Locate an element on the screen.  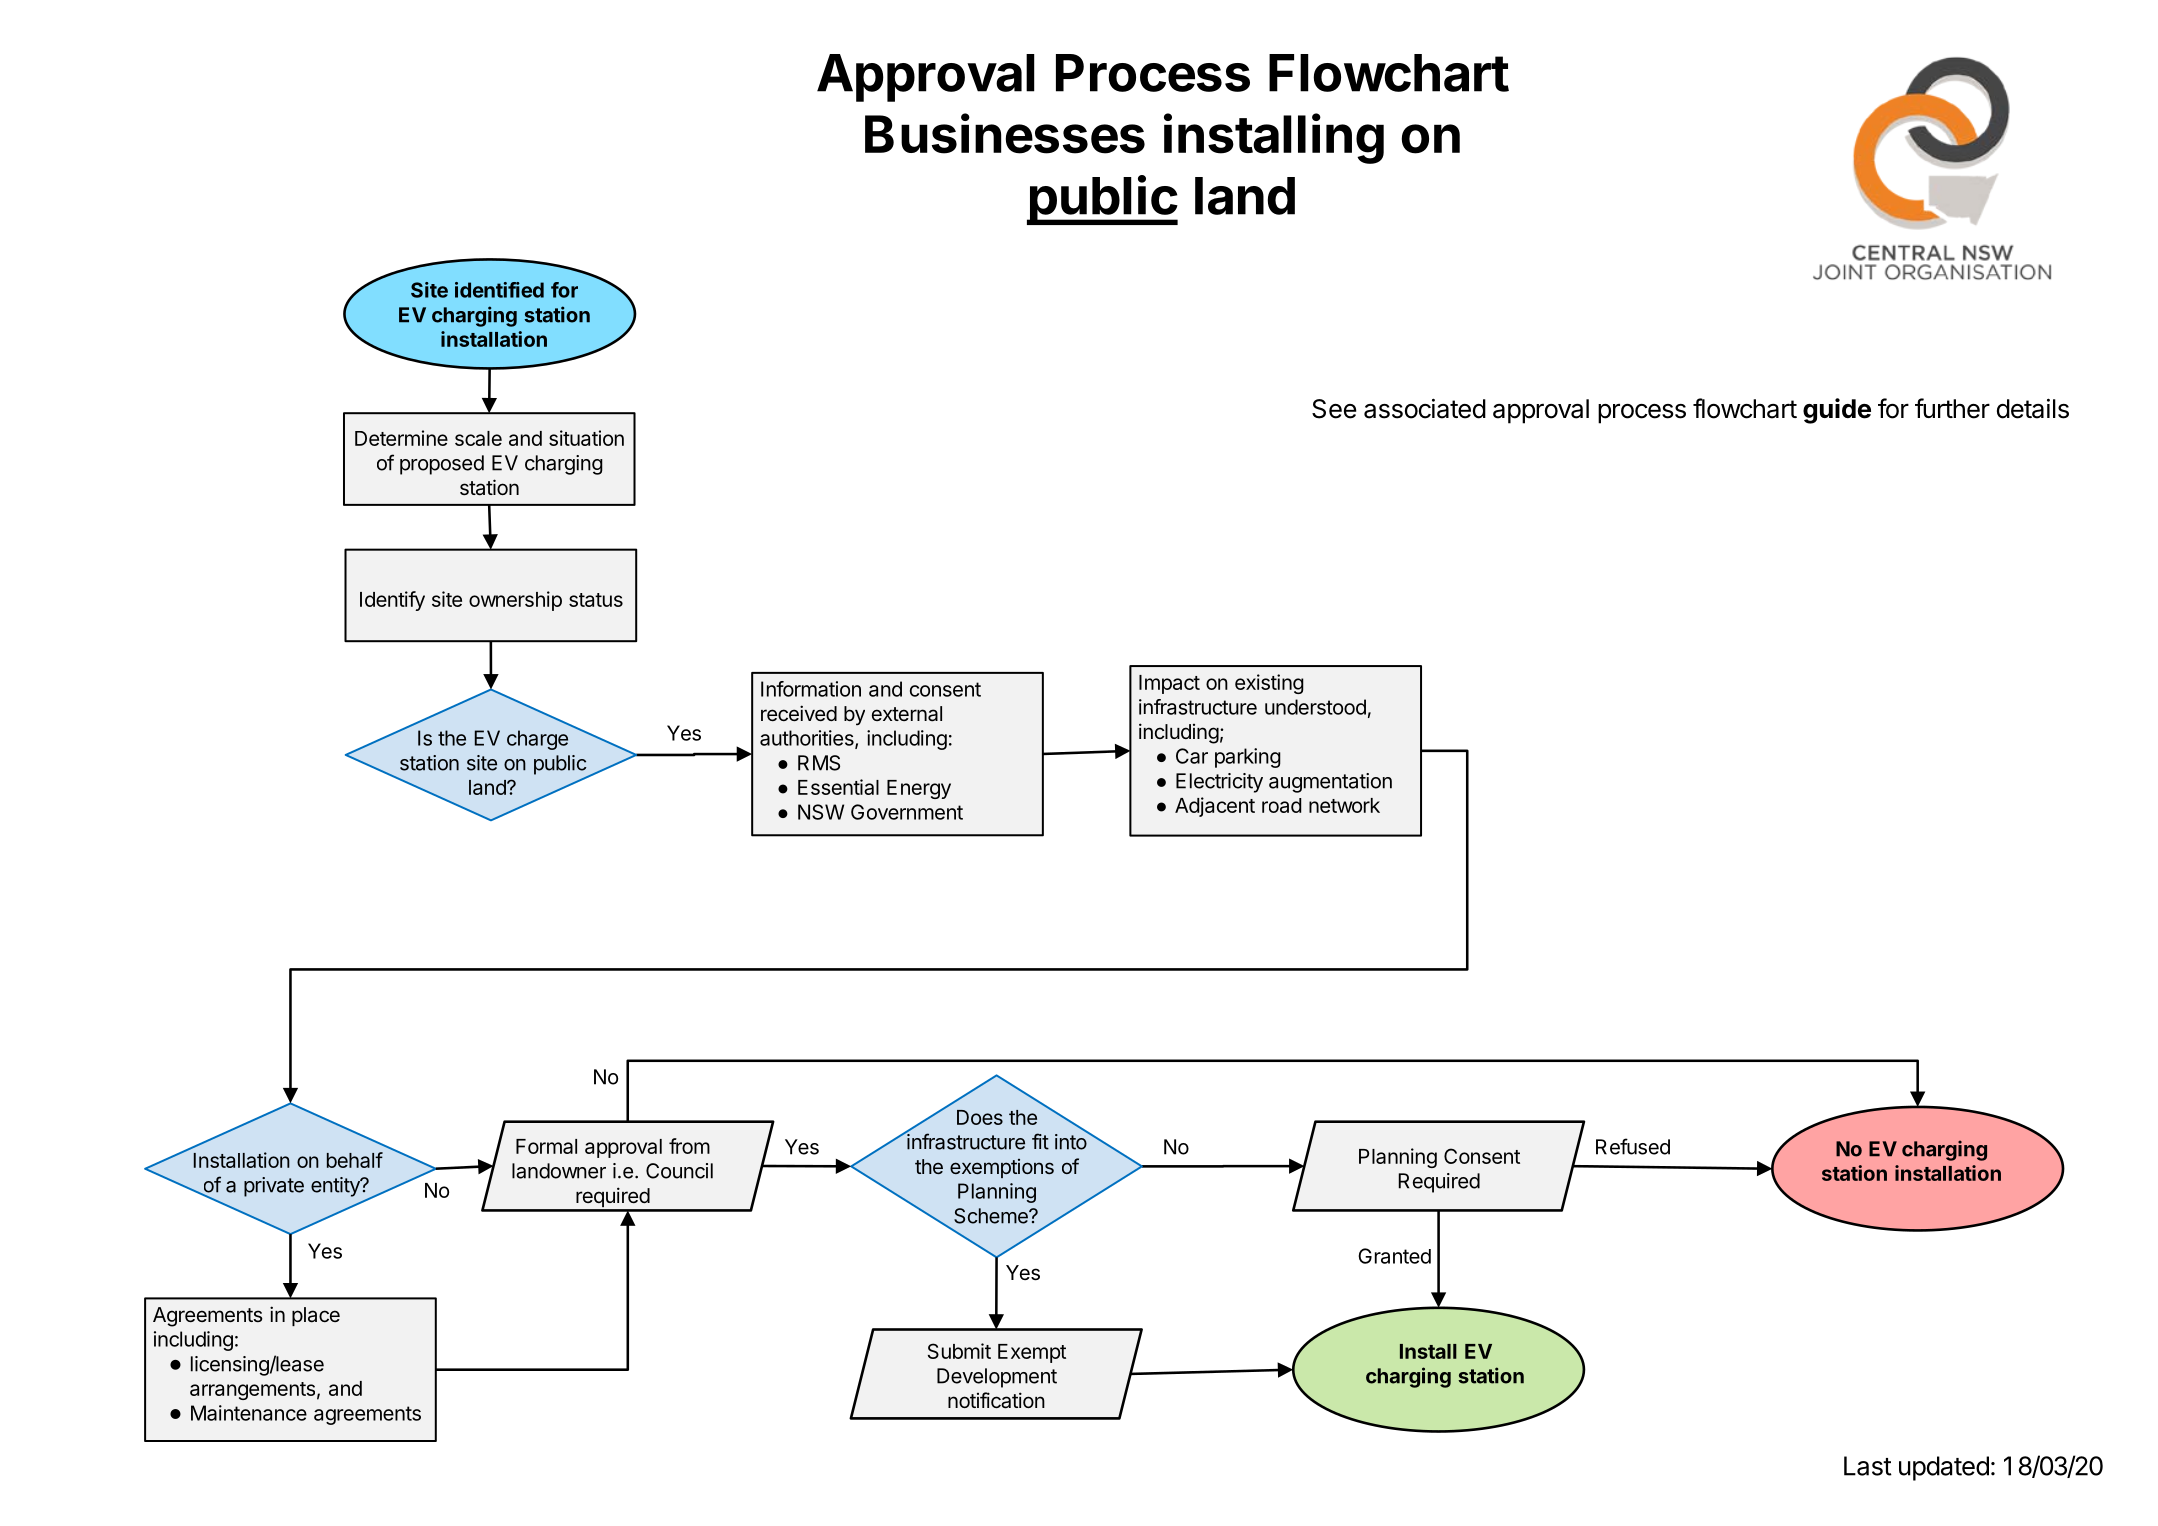
Formal is located at coordinates (546, 1146).
